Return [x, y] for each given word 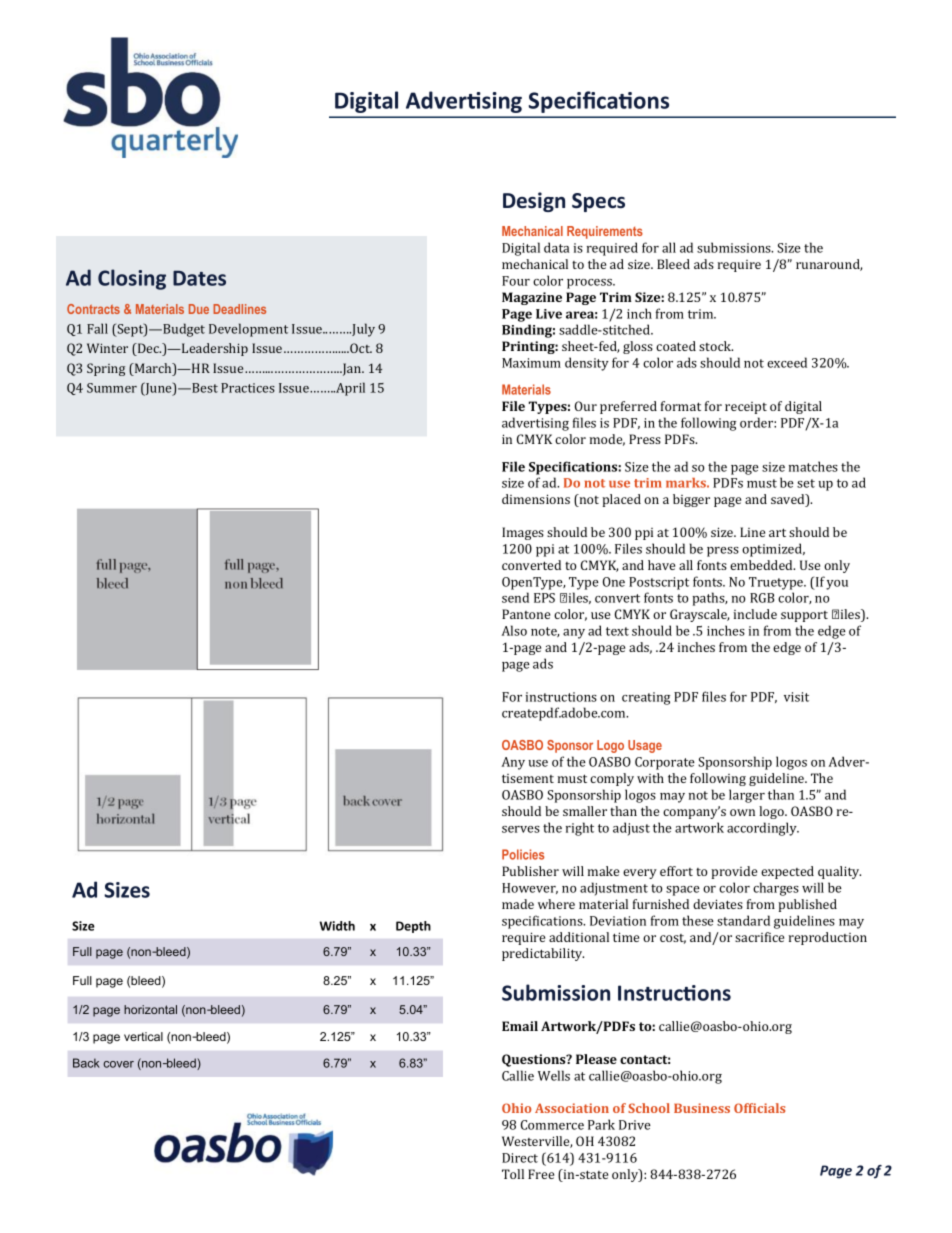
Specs [598, 202]
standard [743, 920]
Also [514, 630]
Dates [199, 278]
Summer [112, 388]
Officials [759, 1108]
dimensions [536, 499]
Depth [413, 927]
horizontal [150, 1009]
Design [534, 202]
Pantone [526, 614]
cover [118, 1064]
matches [813, 466]
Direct [520, 1158]
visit [796, 697]
